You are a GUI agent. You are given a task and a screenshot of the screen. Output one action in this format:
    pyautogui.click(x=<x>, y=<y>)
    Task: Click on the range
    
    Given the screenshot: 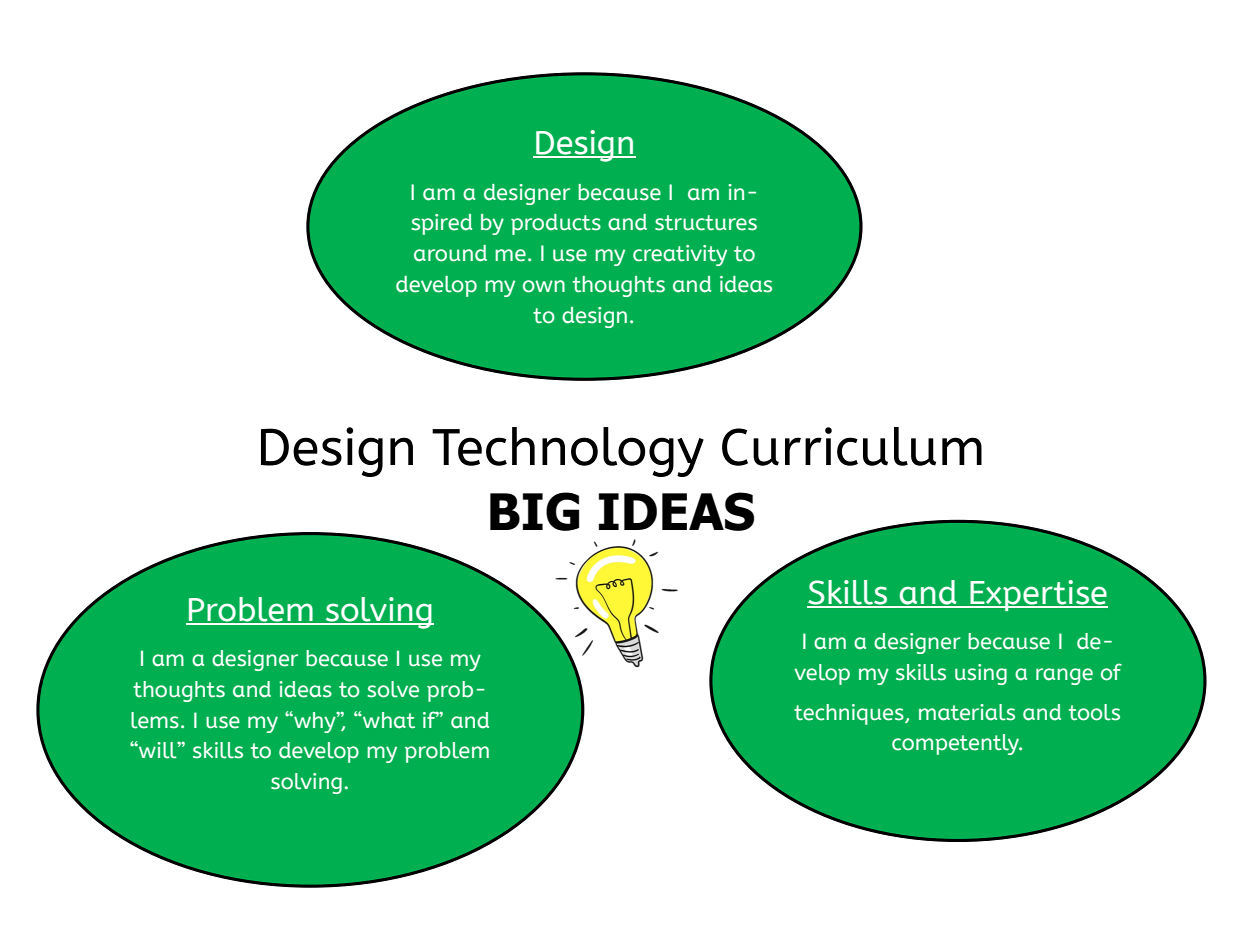 What is the action you would take?
    pyautogui.click(x=1064, y=676)
